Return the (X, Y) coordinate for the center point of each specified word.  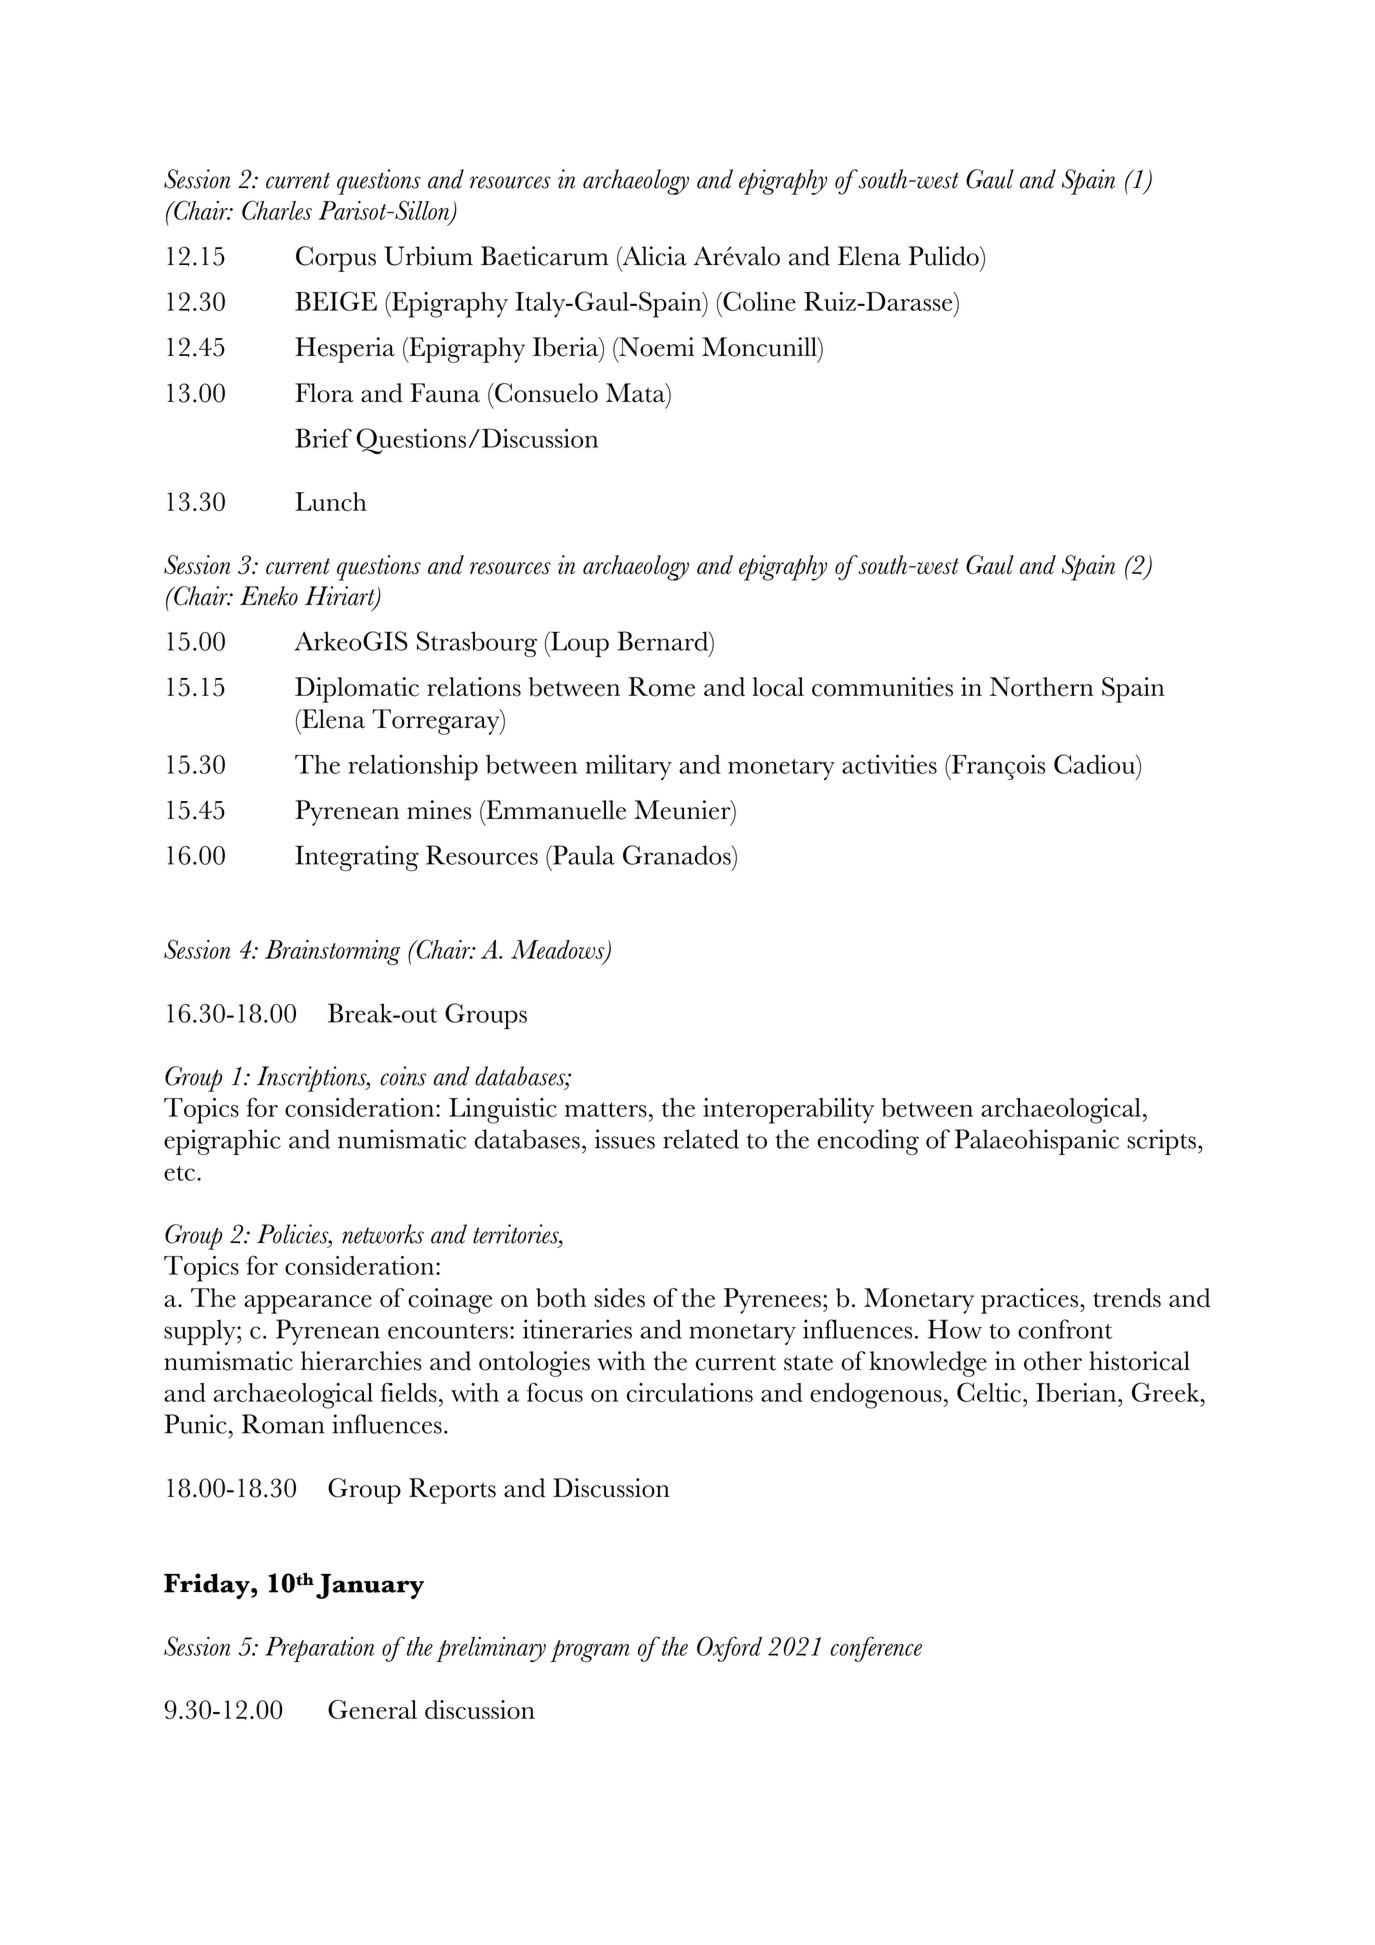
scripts (1161, 1142)
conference (876, 1649)
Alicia (653, 256)
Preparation (319, 1649)
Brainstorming (332, 953)
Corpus (336, 259)
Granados (678, 855)
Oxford (729, 1649)
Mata (636, 393)
